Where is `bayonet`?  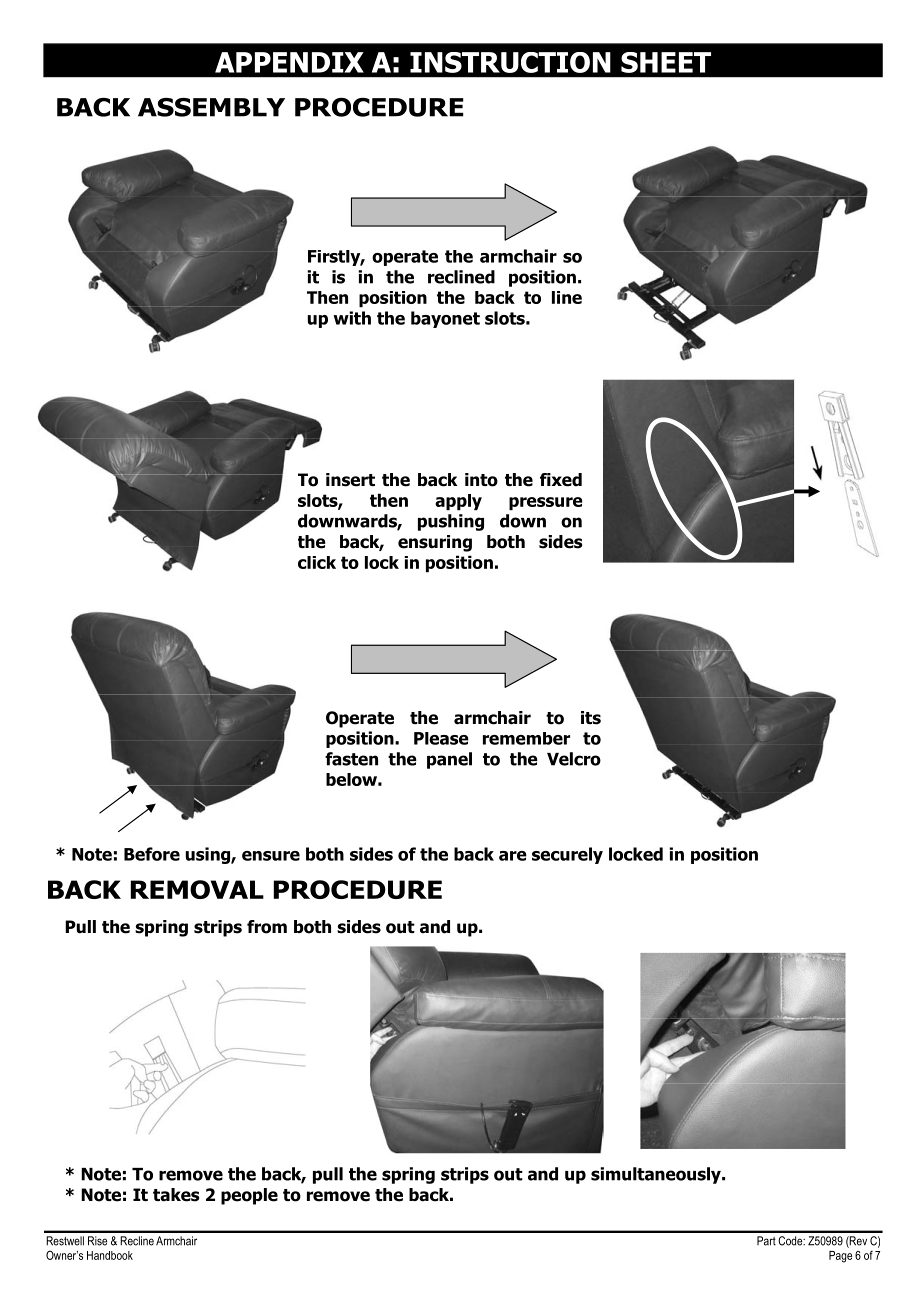
bayonet is located at coordinates (445, 319).
